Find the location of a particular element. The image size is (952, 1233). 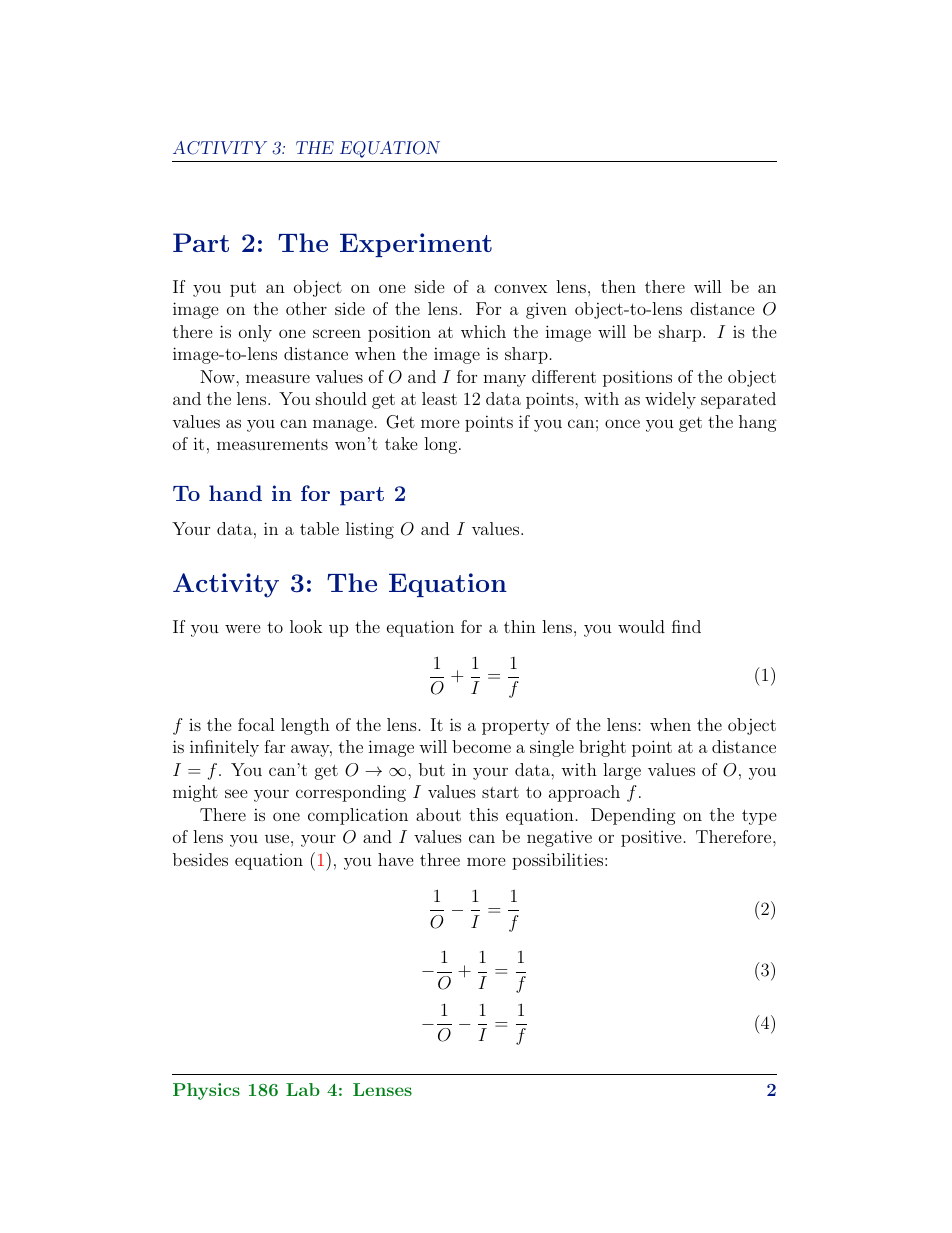

find is located at coordinates (686, 626).
